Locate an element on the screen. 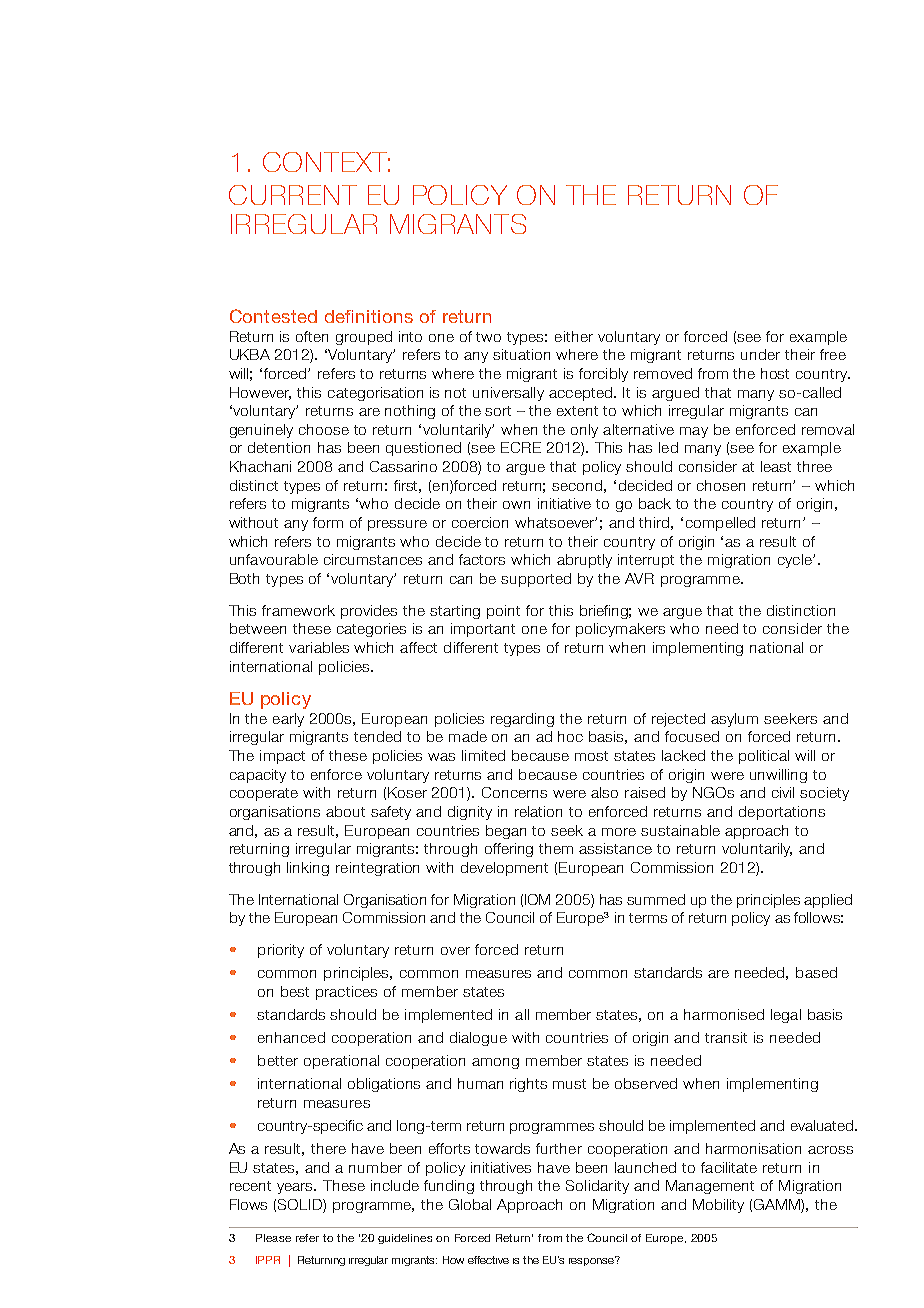 This screenshot has width=924, height=1308. under is located at coordinates (760, 354).
